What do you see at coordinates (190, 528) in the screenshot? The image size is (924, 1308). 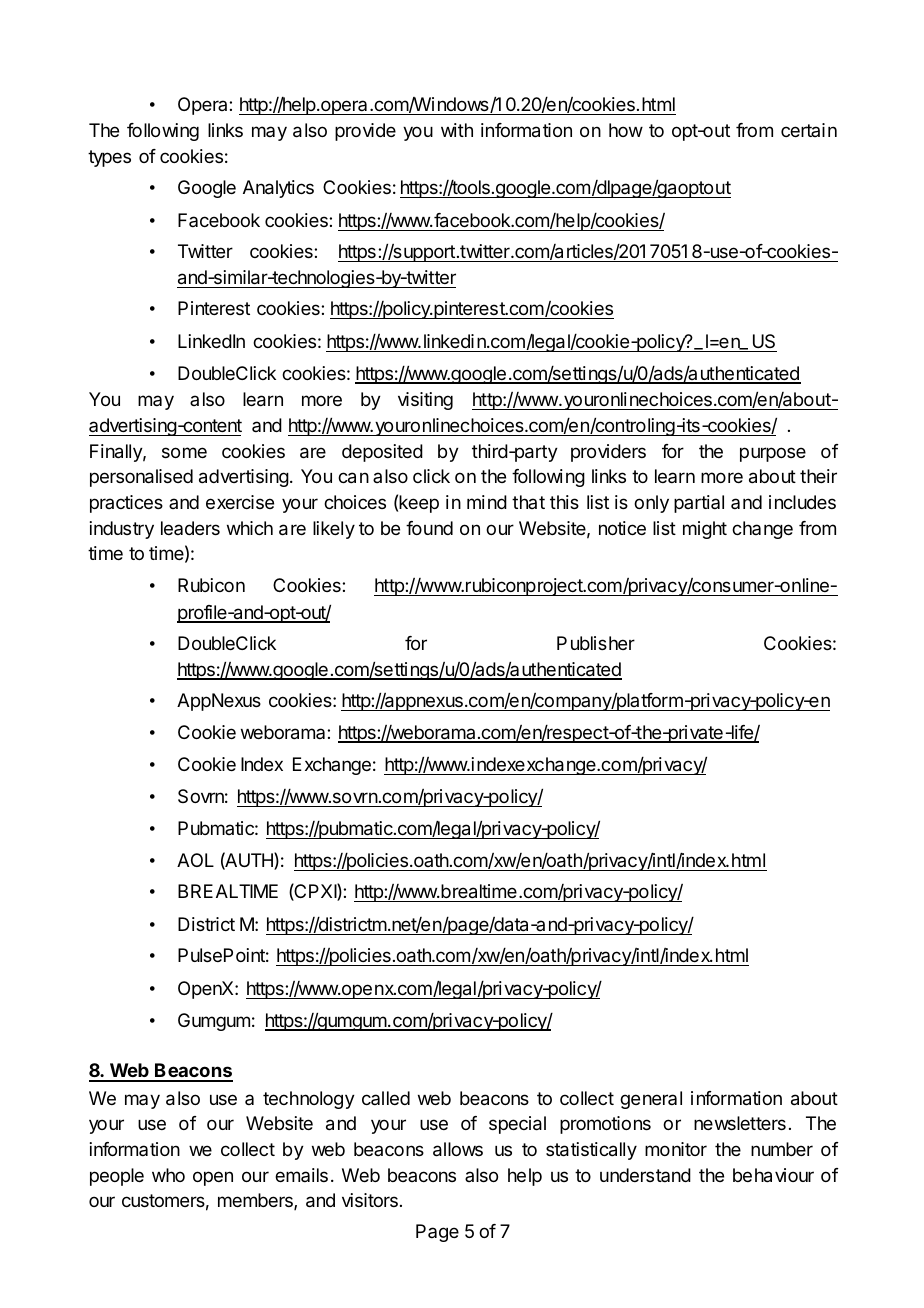 I see `leaders` at bounding box center [190, 528].
